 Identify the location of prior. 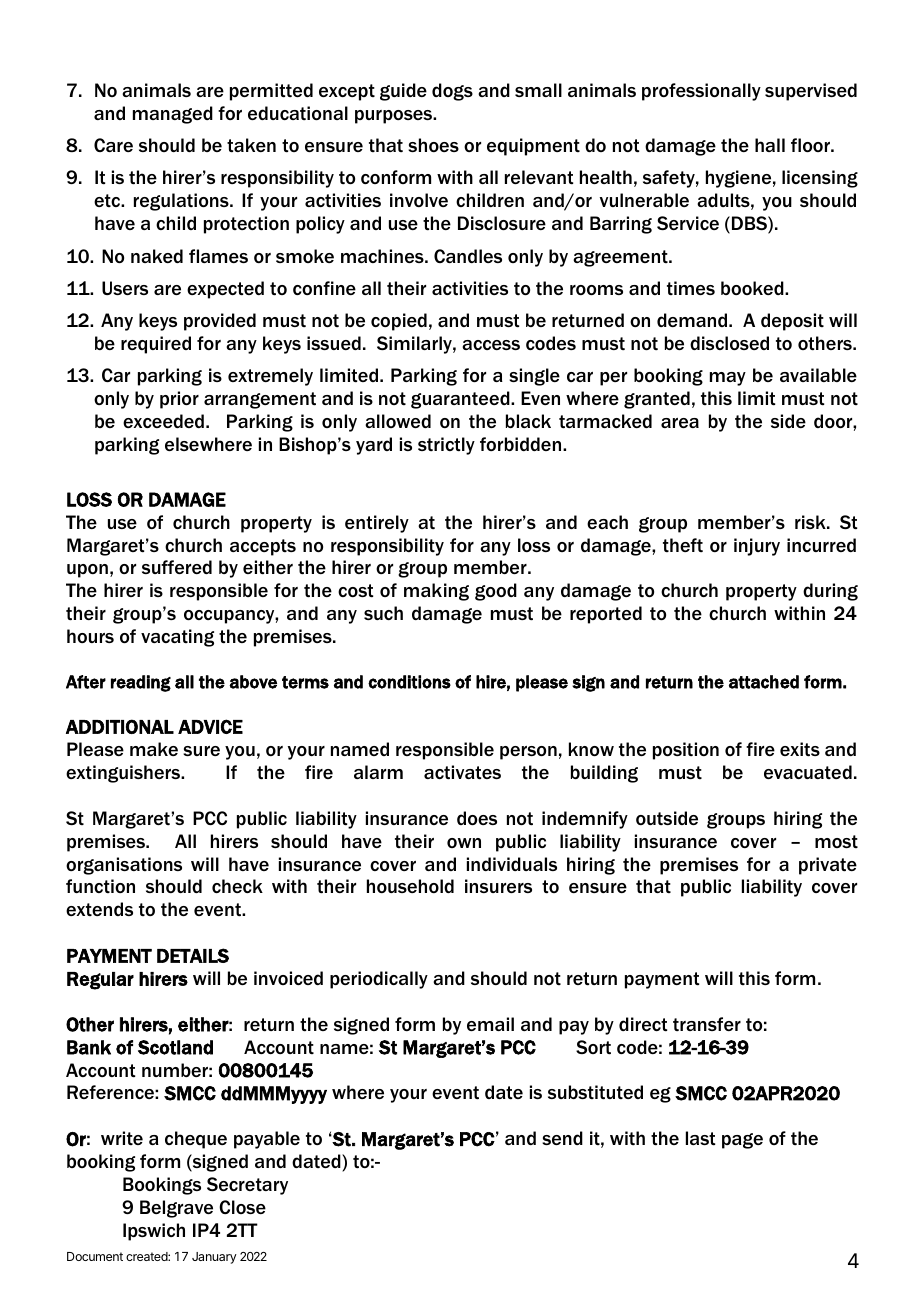
(179, 400).
